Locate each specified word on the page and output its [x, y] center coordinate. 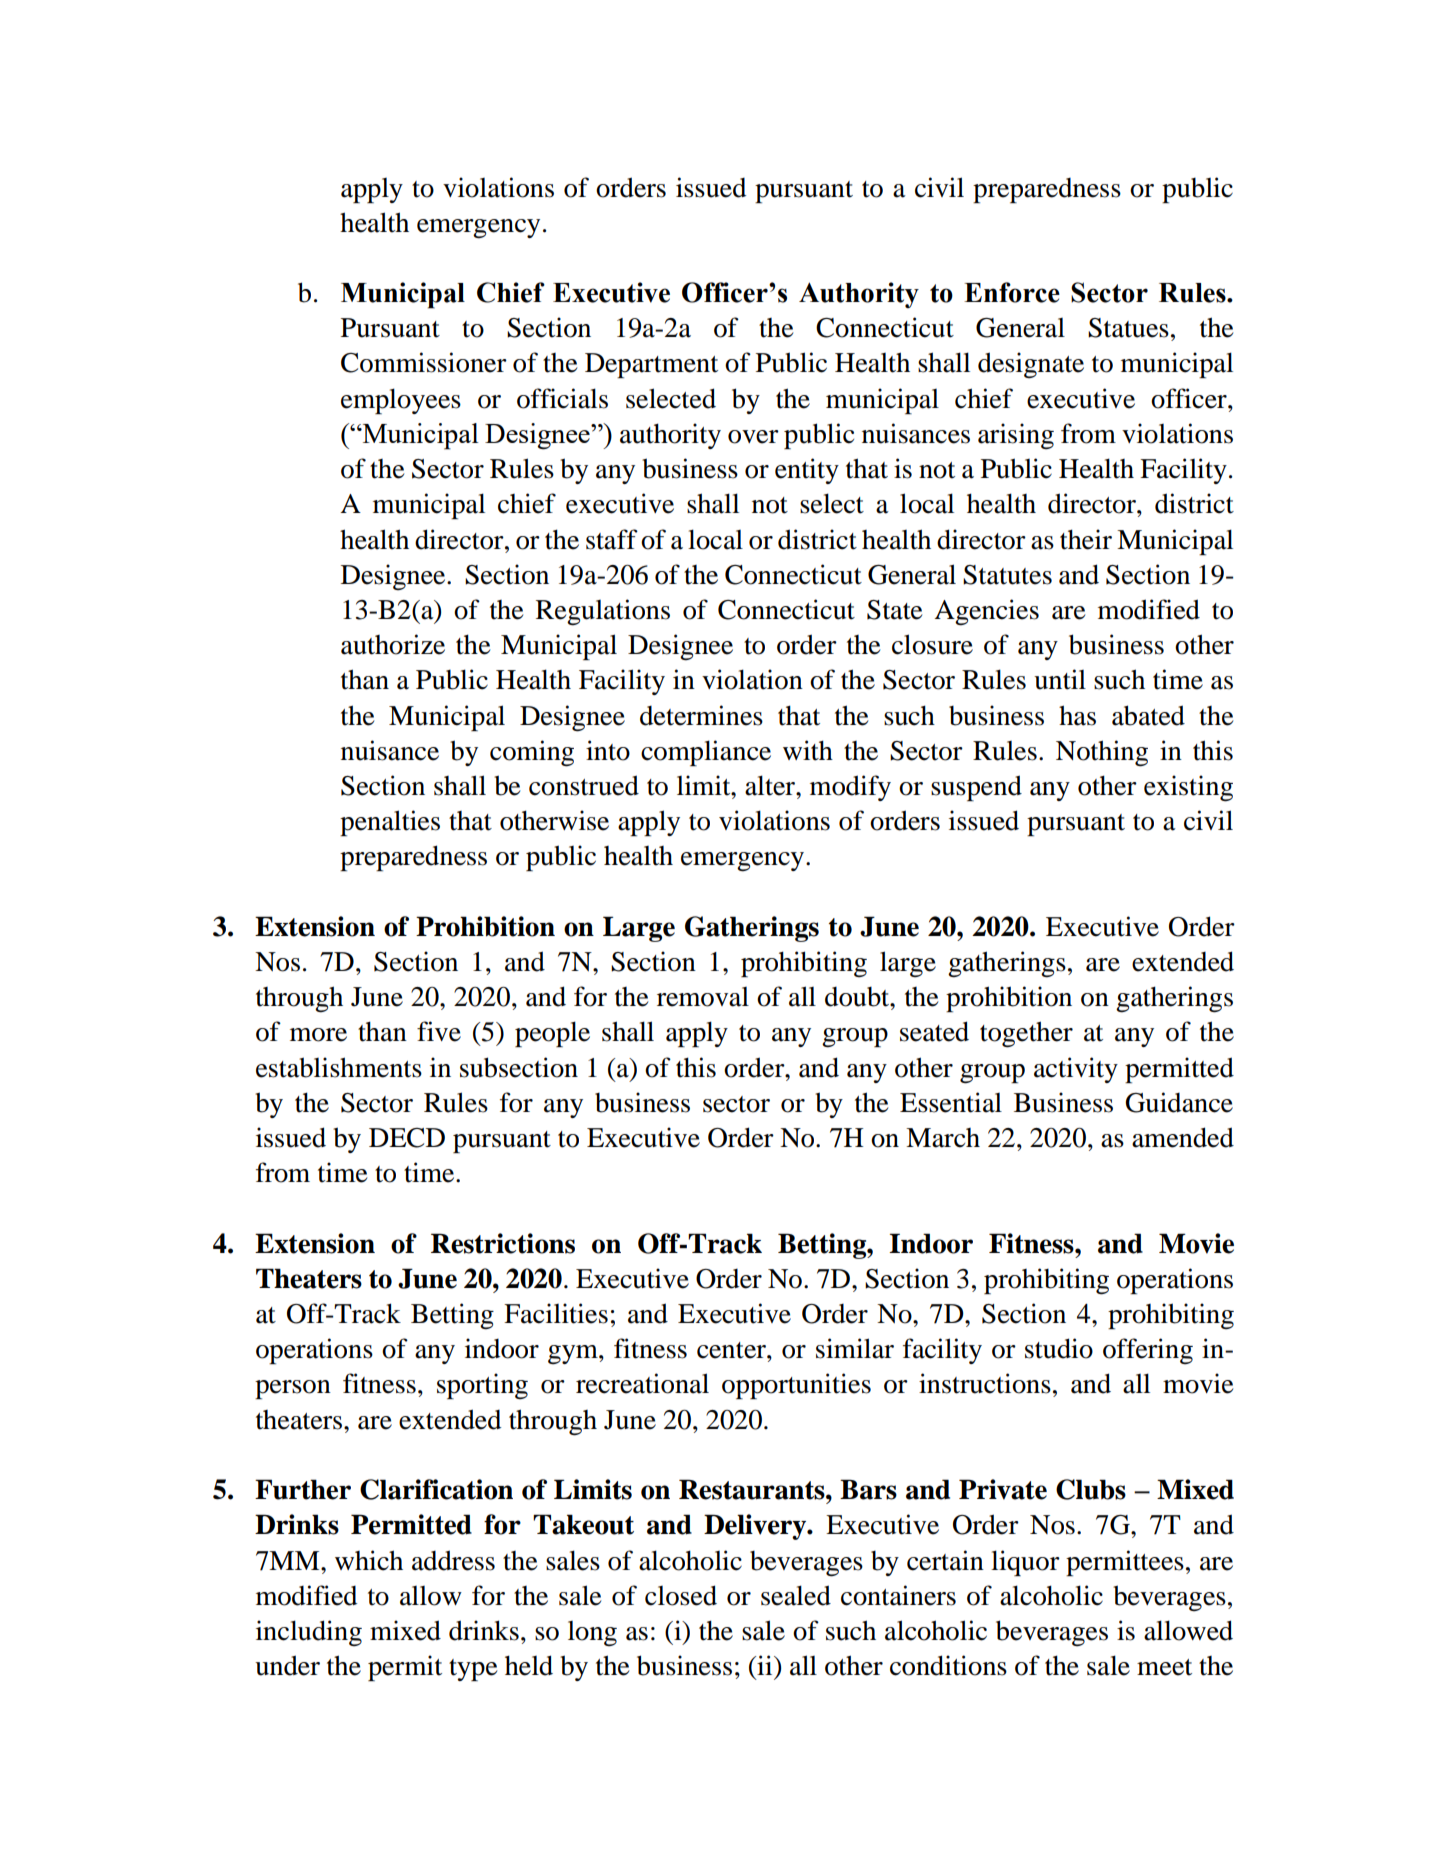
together [1026, 1034]
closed [681, 1595]
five [439, 1031]
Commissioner [424, 362]
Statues [1128, 328]
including [309, 1633]
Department [651, 365]
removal [703, 997]
